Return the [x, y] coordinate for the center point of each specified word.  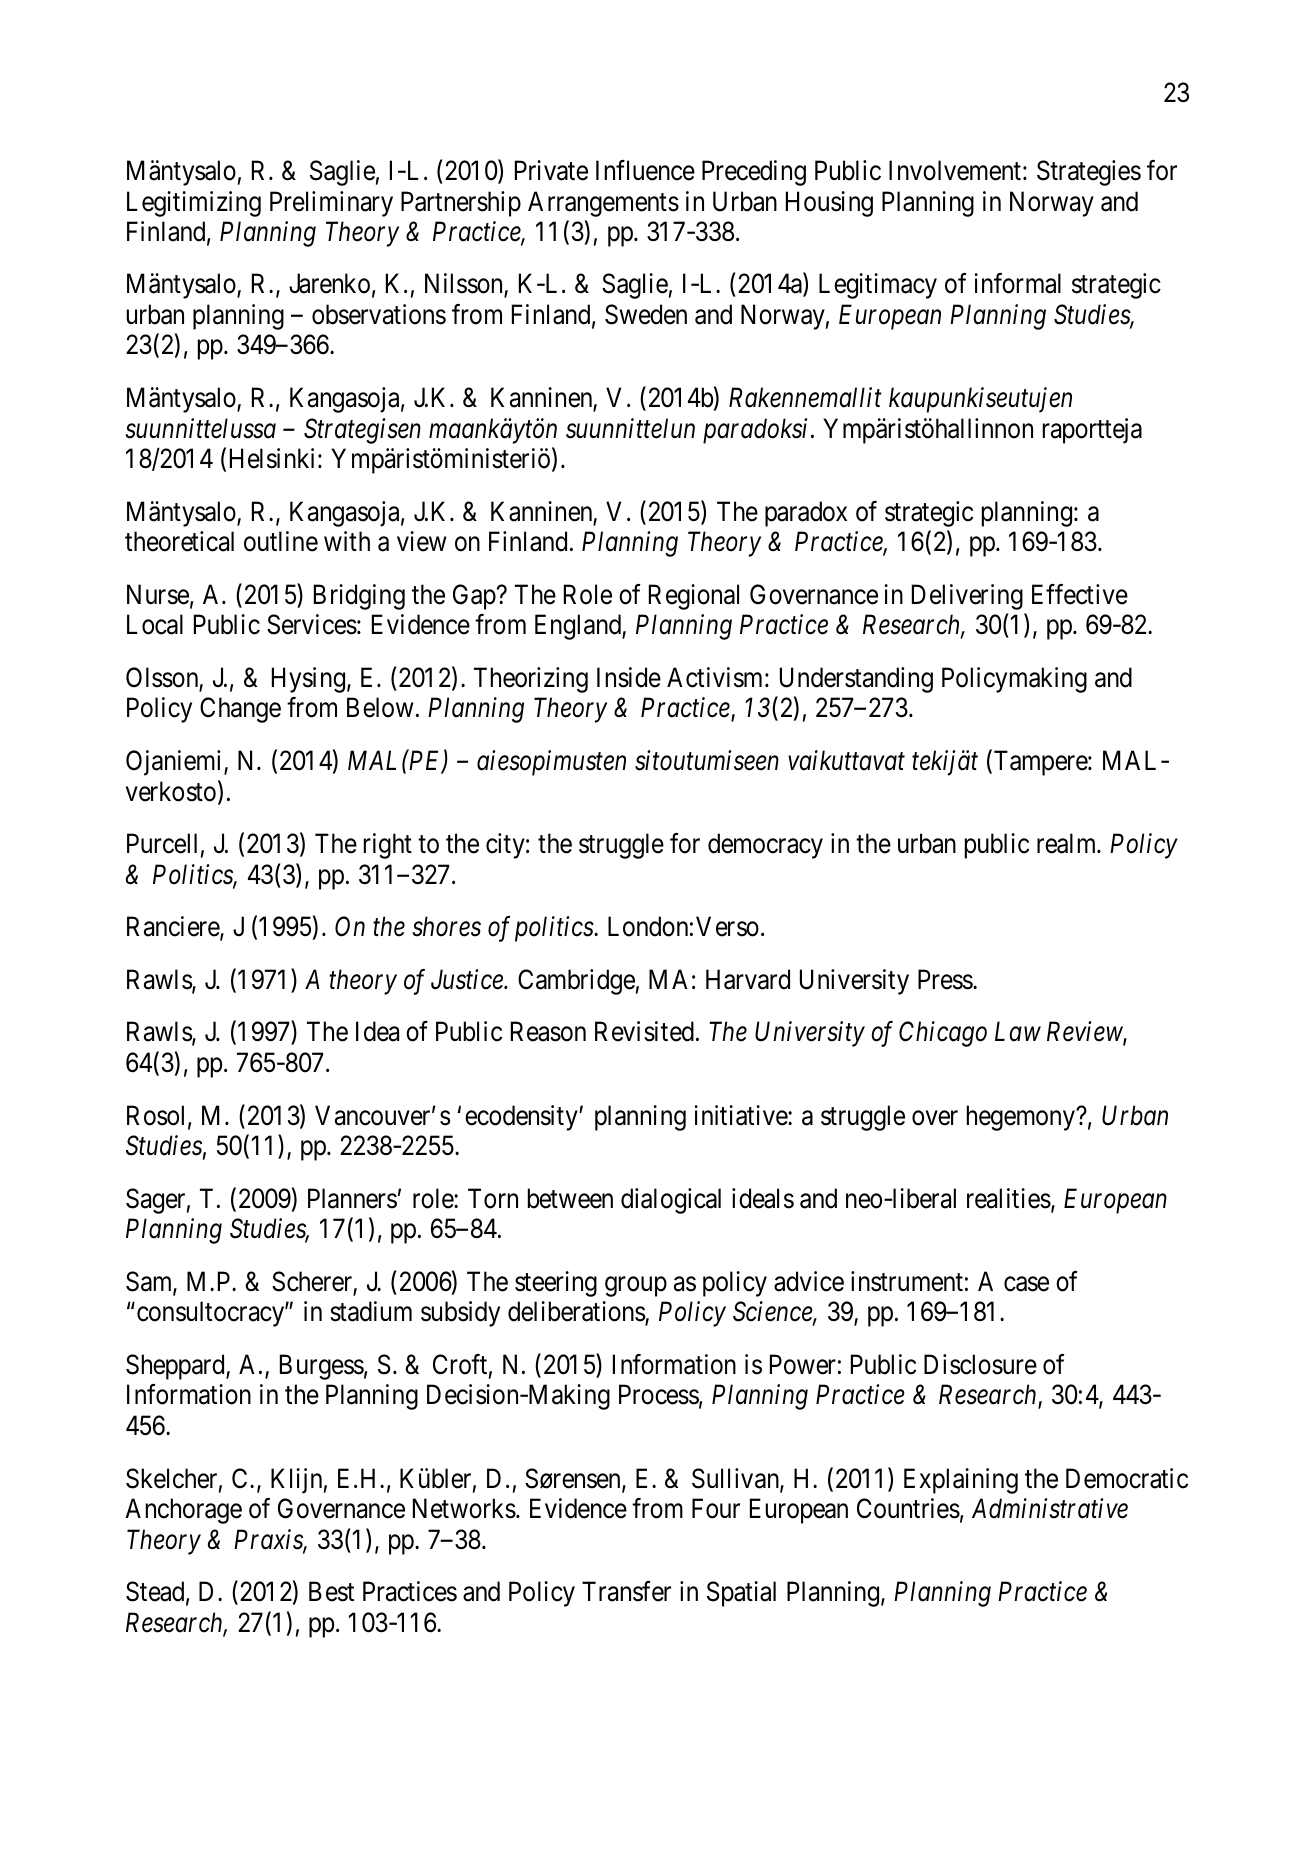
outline [281, 541]
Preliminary [331, 204]
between [570, 1198]
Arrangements [603, 204]
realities [1009, 1198]
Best [331, 1592]
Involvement [955, 170]
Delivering [967, 597]
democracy [765, 846]
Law [1018, 1032]
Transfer [626, 1591]
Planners [352, 1198]
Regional [694, 597]
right [388, 846]
